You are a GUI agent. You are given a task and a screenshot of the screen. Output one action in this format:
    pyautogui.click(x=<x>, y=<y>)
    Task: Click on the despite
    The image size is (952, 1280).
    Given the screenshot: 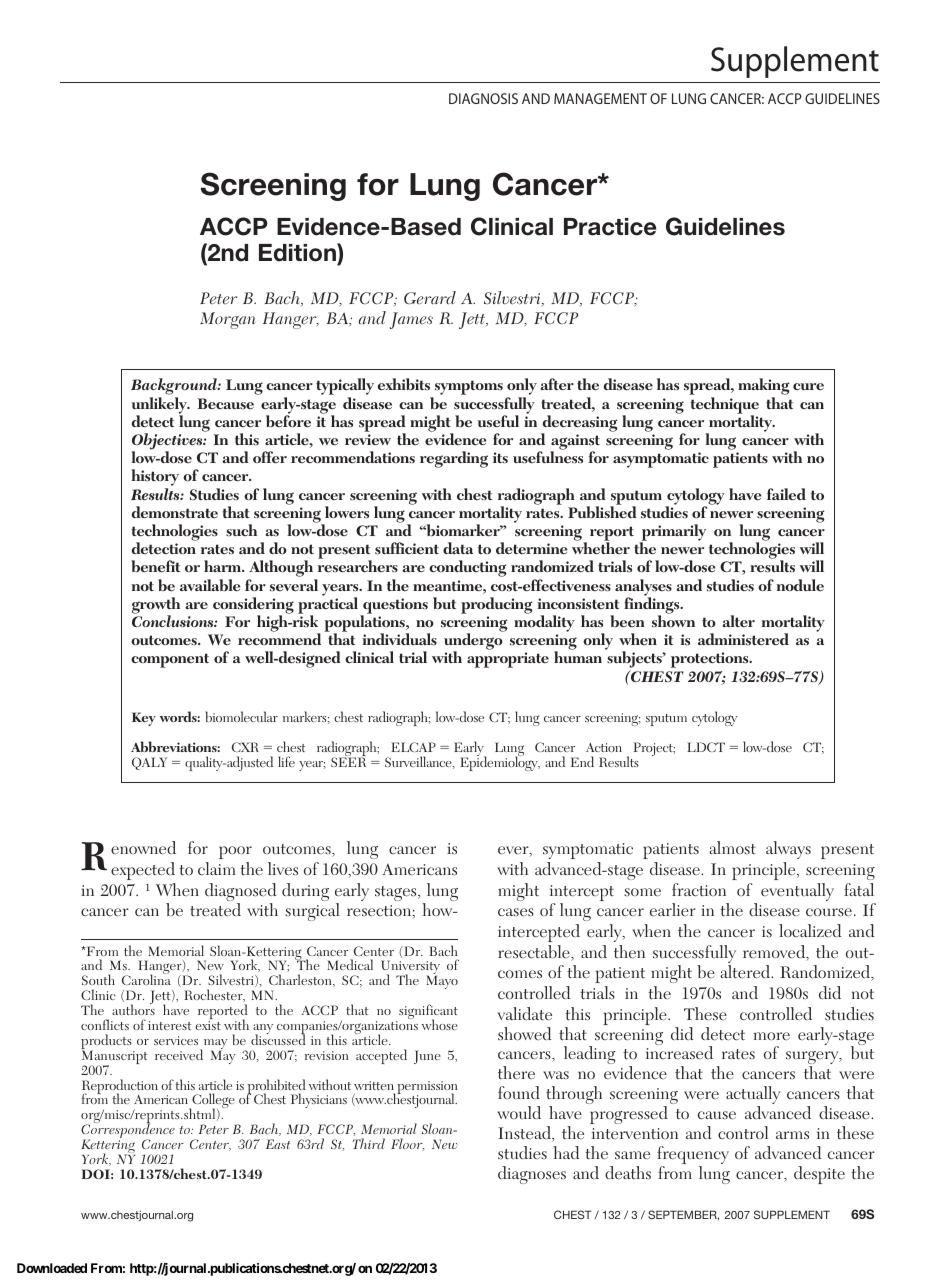 What is the action you would take?
    pyautogui.click(x=819, y=1175)
